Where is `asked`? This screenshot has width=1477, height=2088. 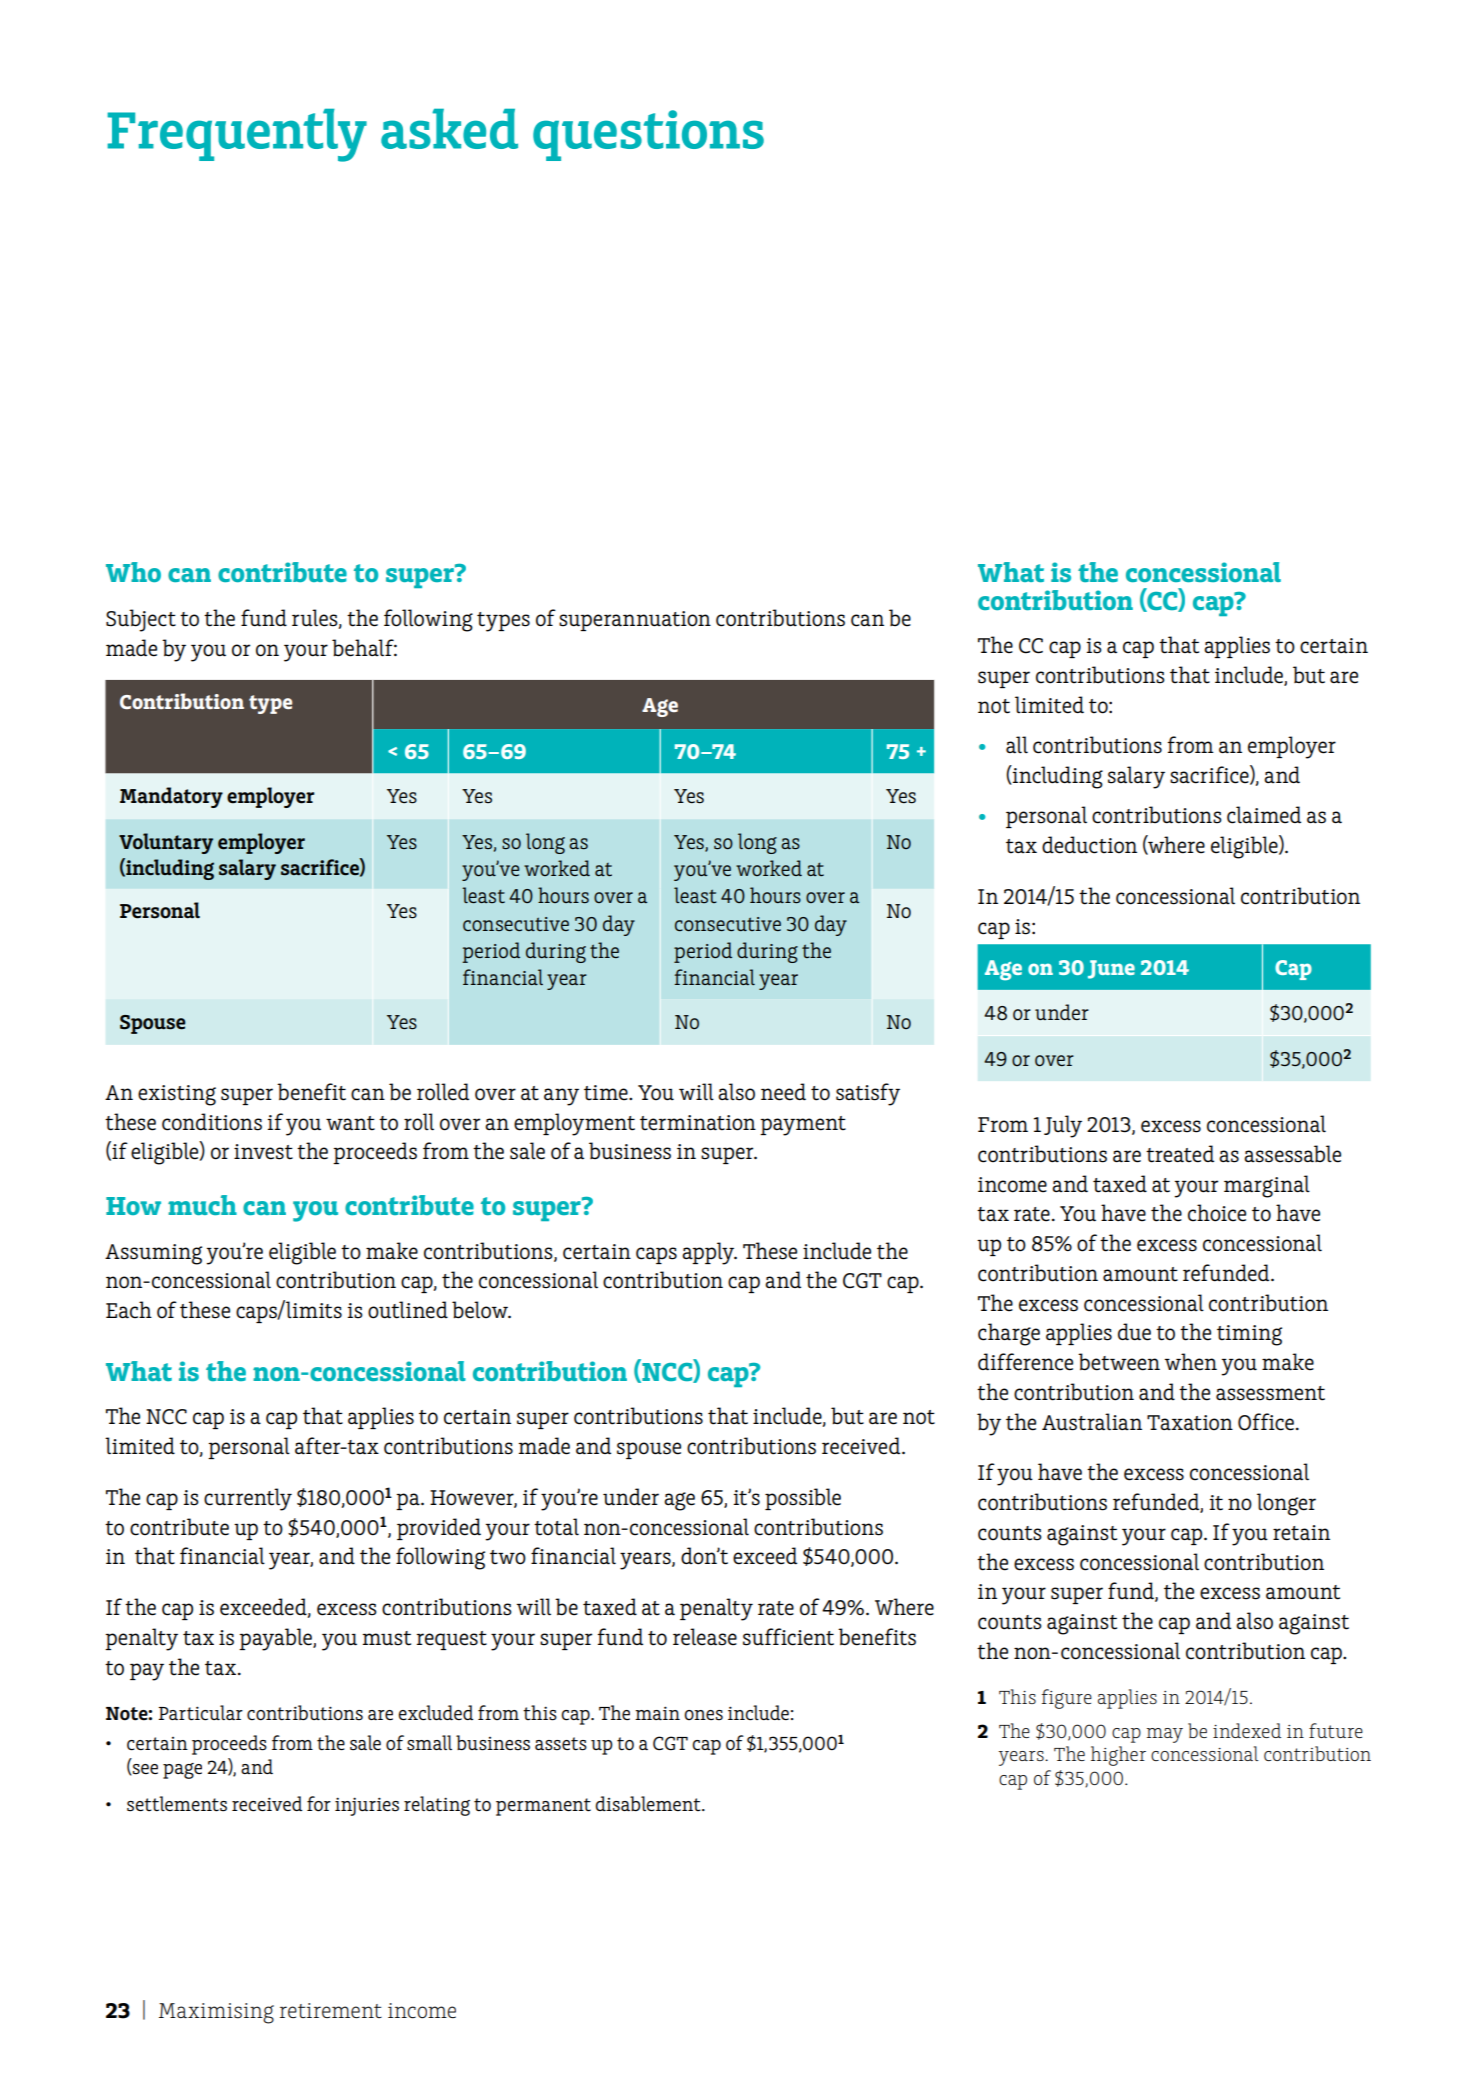 asked is located at coordinates (449, 129).
